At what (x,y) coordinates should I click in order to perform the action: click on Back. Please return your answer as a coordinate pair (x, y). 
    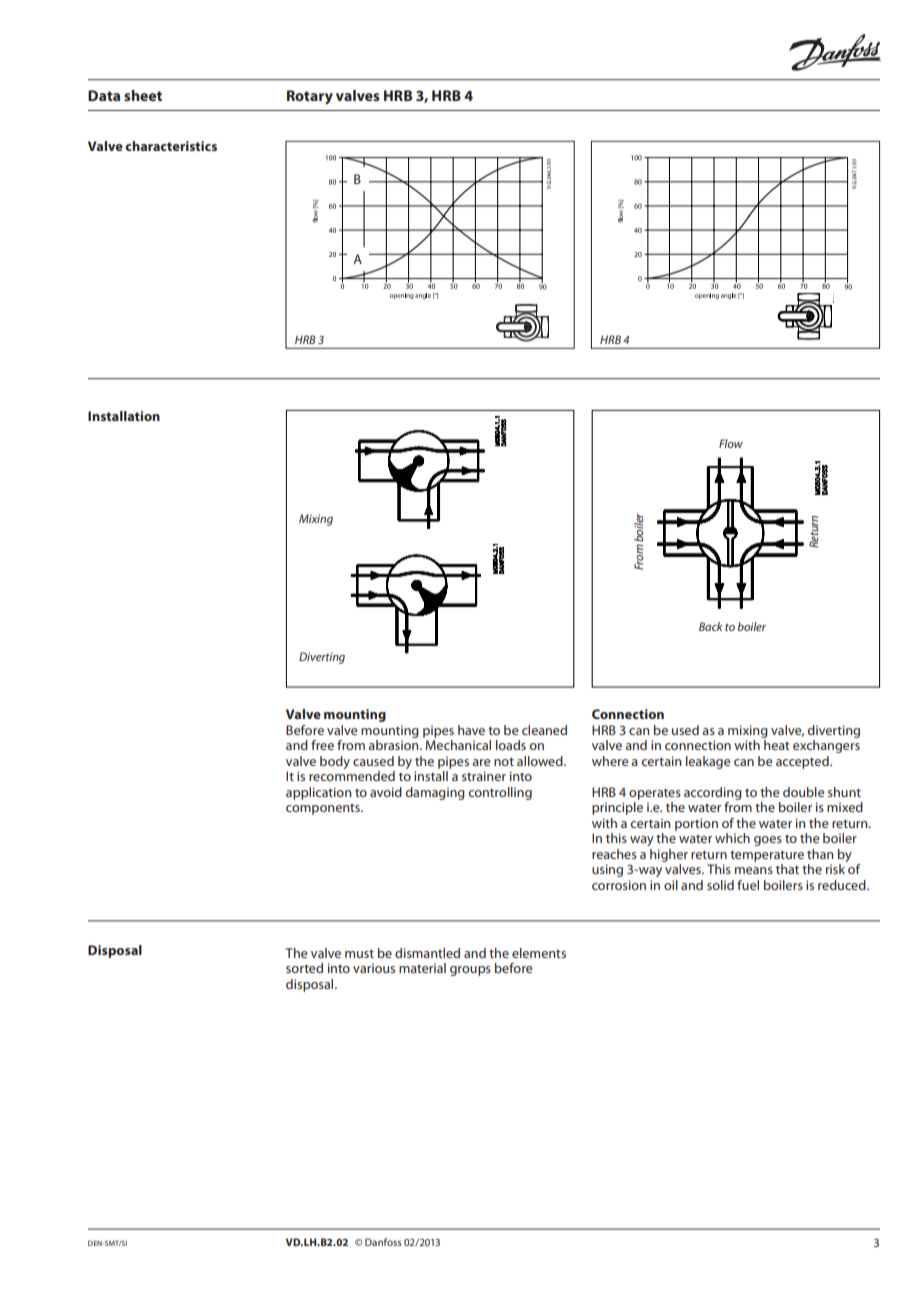
    Looking at the image, I should click on (711, 626).
